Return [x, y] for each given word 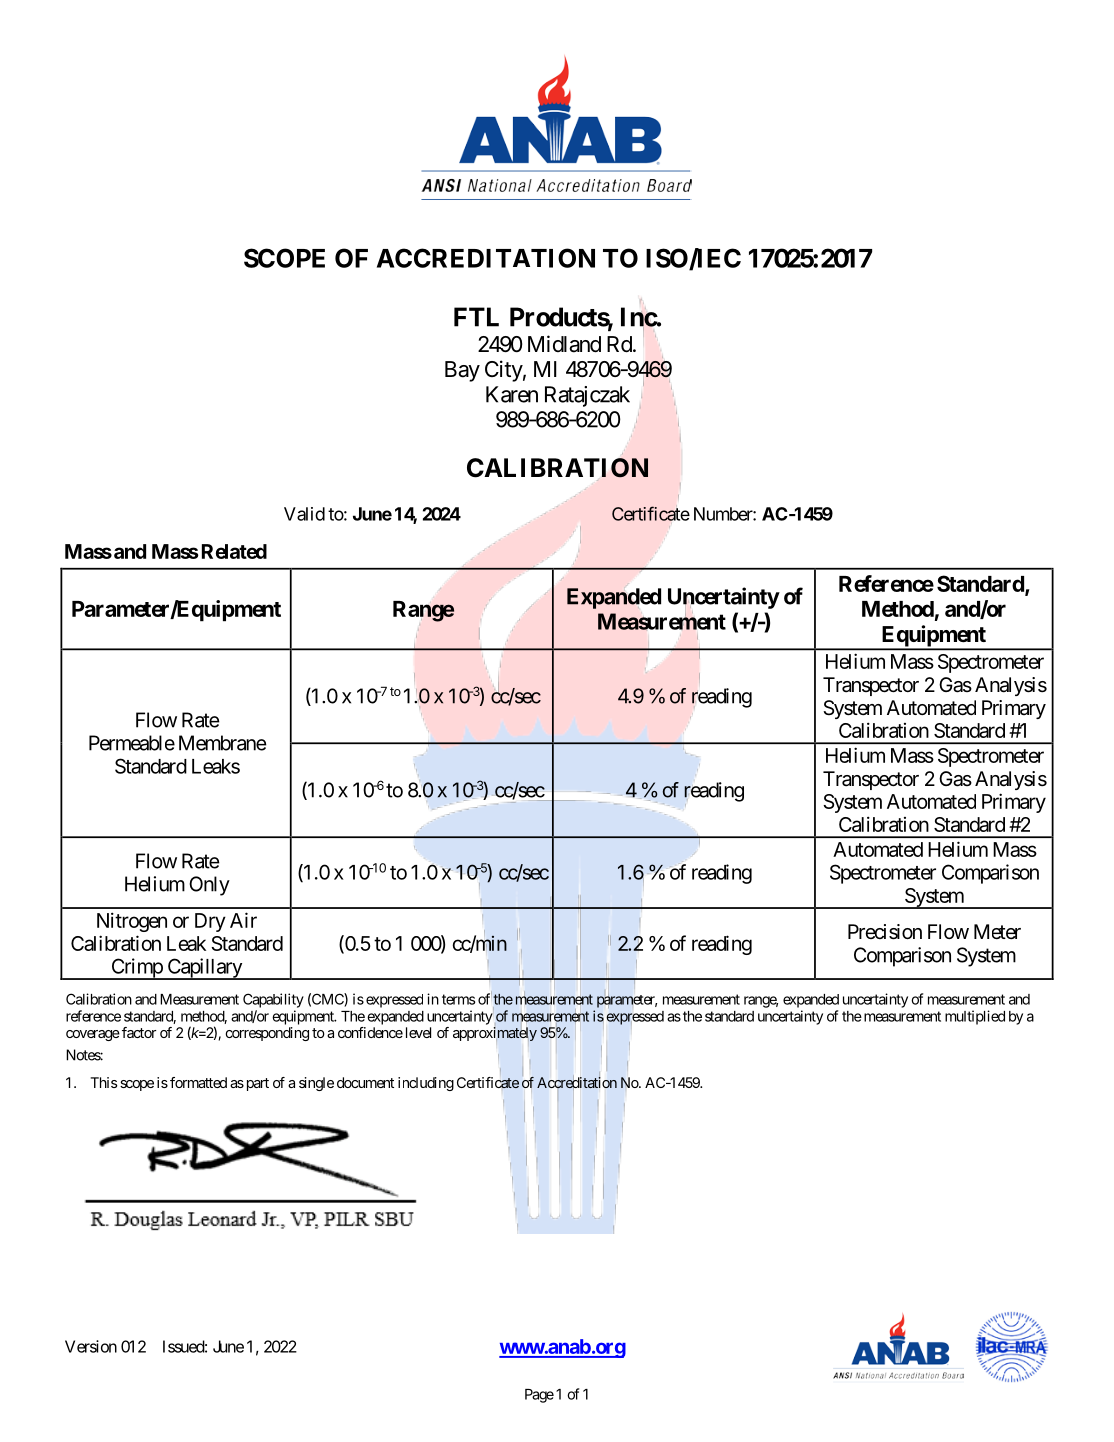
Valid [304, 514]
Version [91, 1346]
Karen [512, 394]
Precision [885, 932]
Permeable [132, 743]
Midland [564, 344]
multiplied [975, 1017]
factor [137, 1032]
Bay [462, 371]
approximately [495, 1035]
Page [539, 1396]
